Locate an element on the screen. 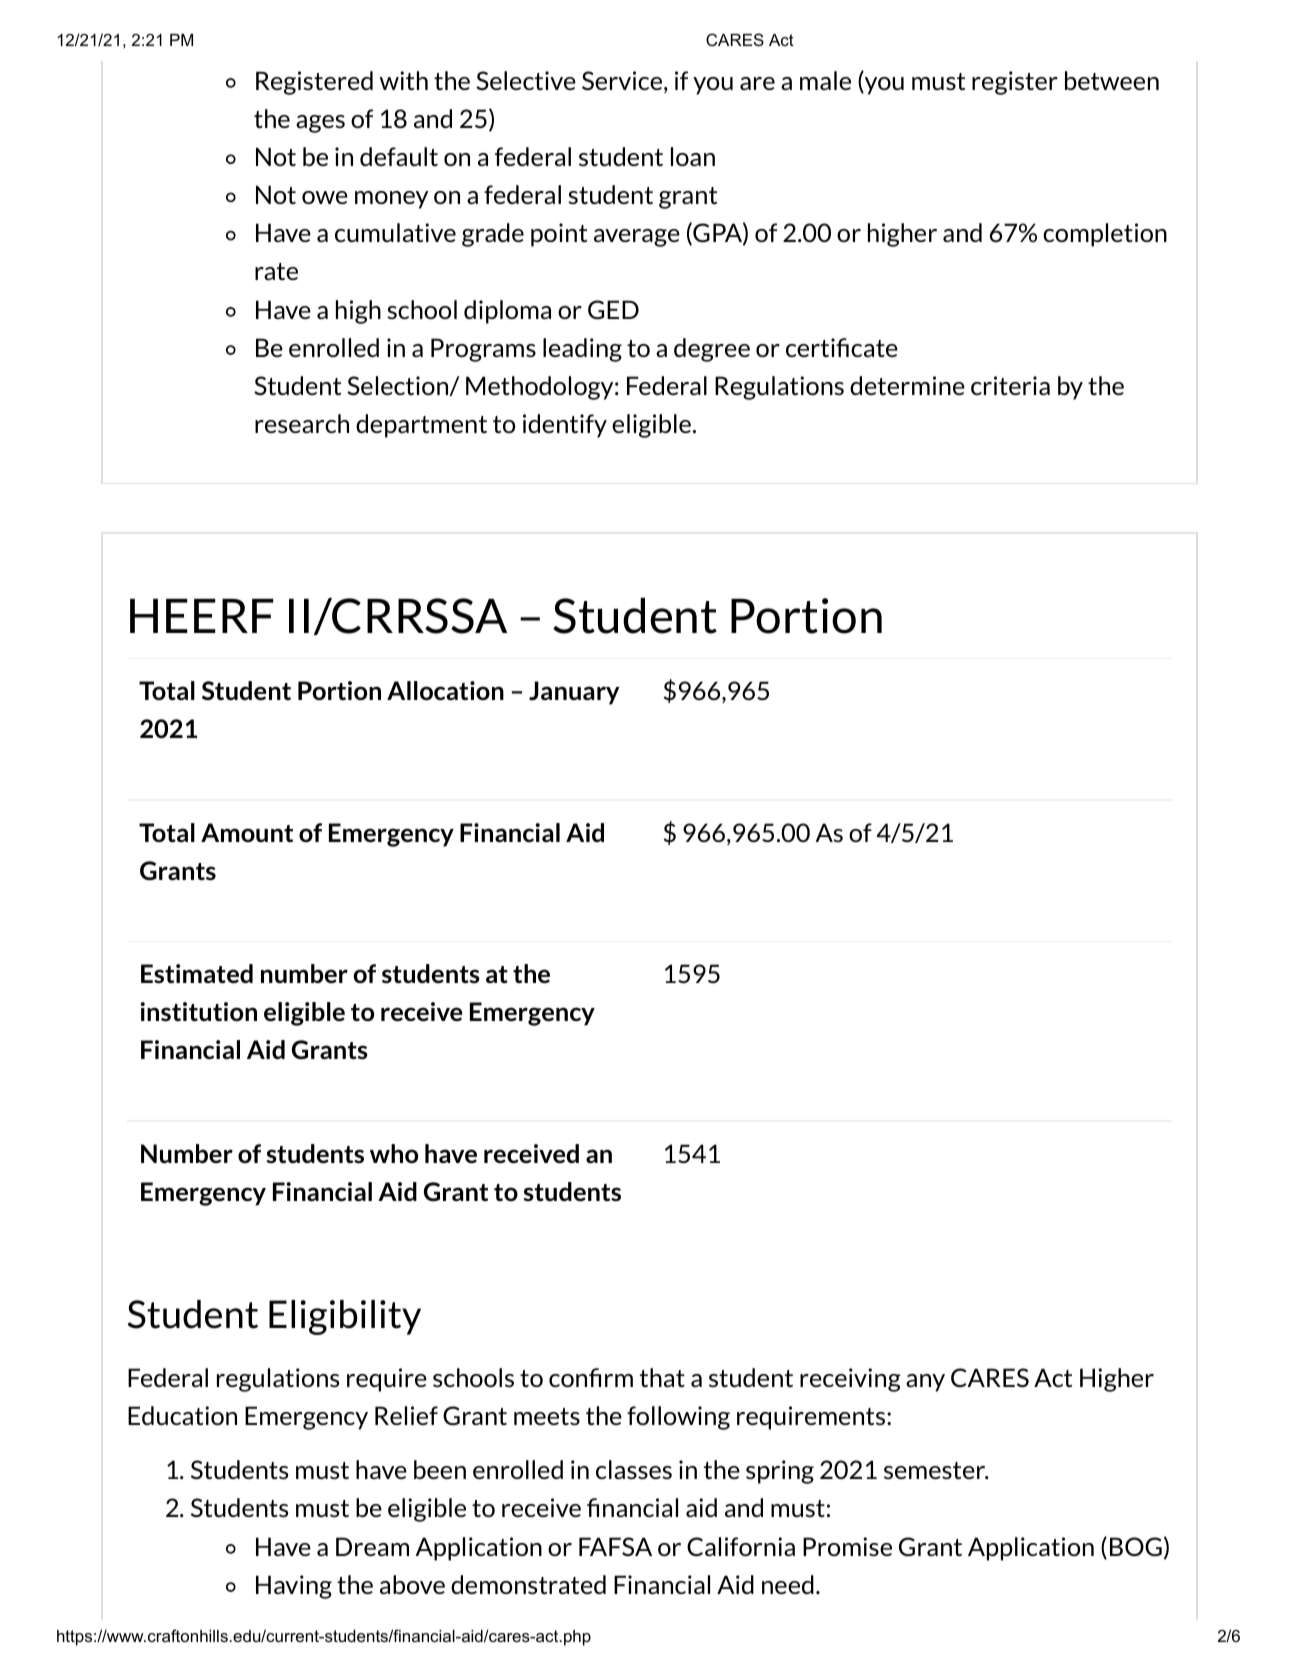 This screenshot has width=1297, height=1679. between is located at coordinates (1112, 80).
